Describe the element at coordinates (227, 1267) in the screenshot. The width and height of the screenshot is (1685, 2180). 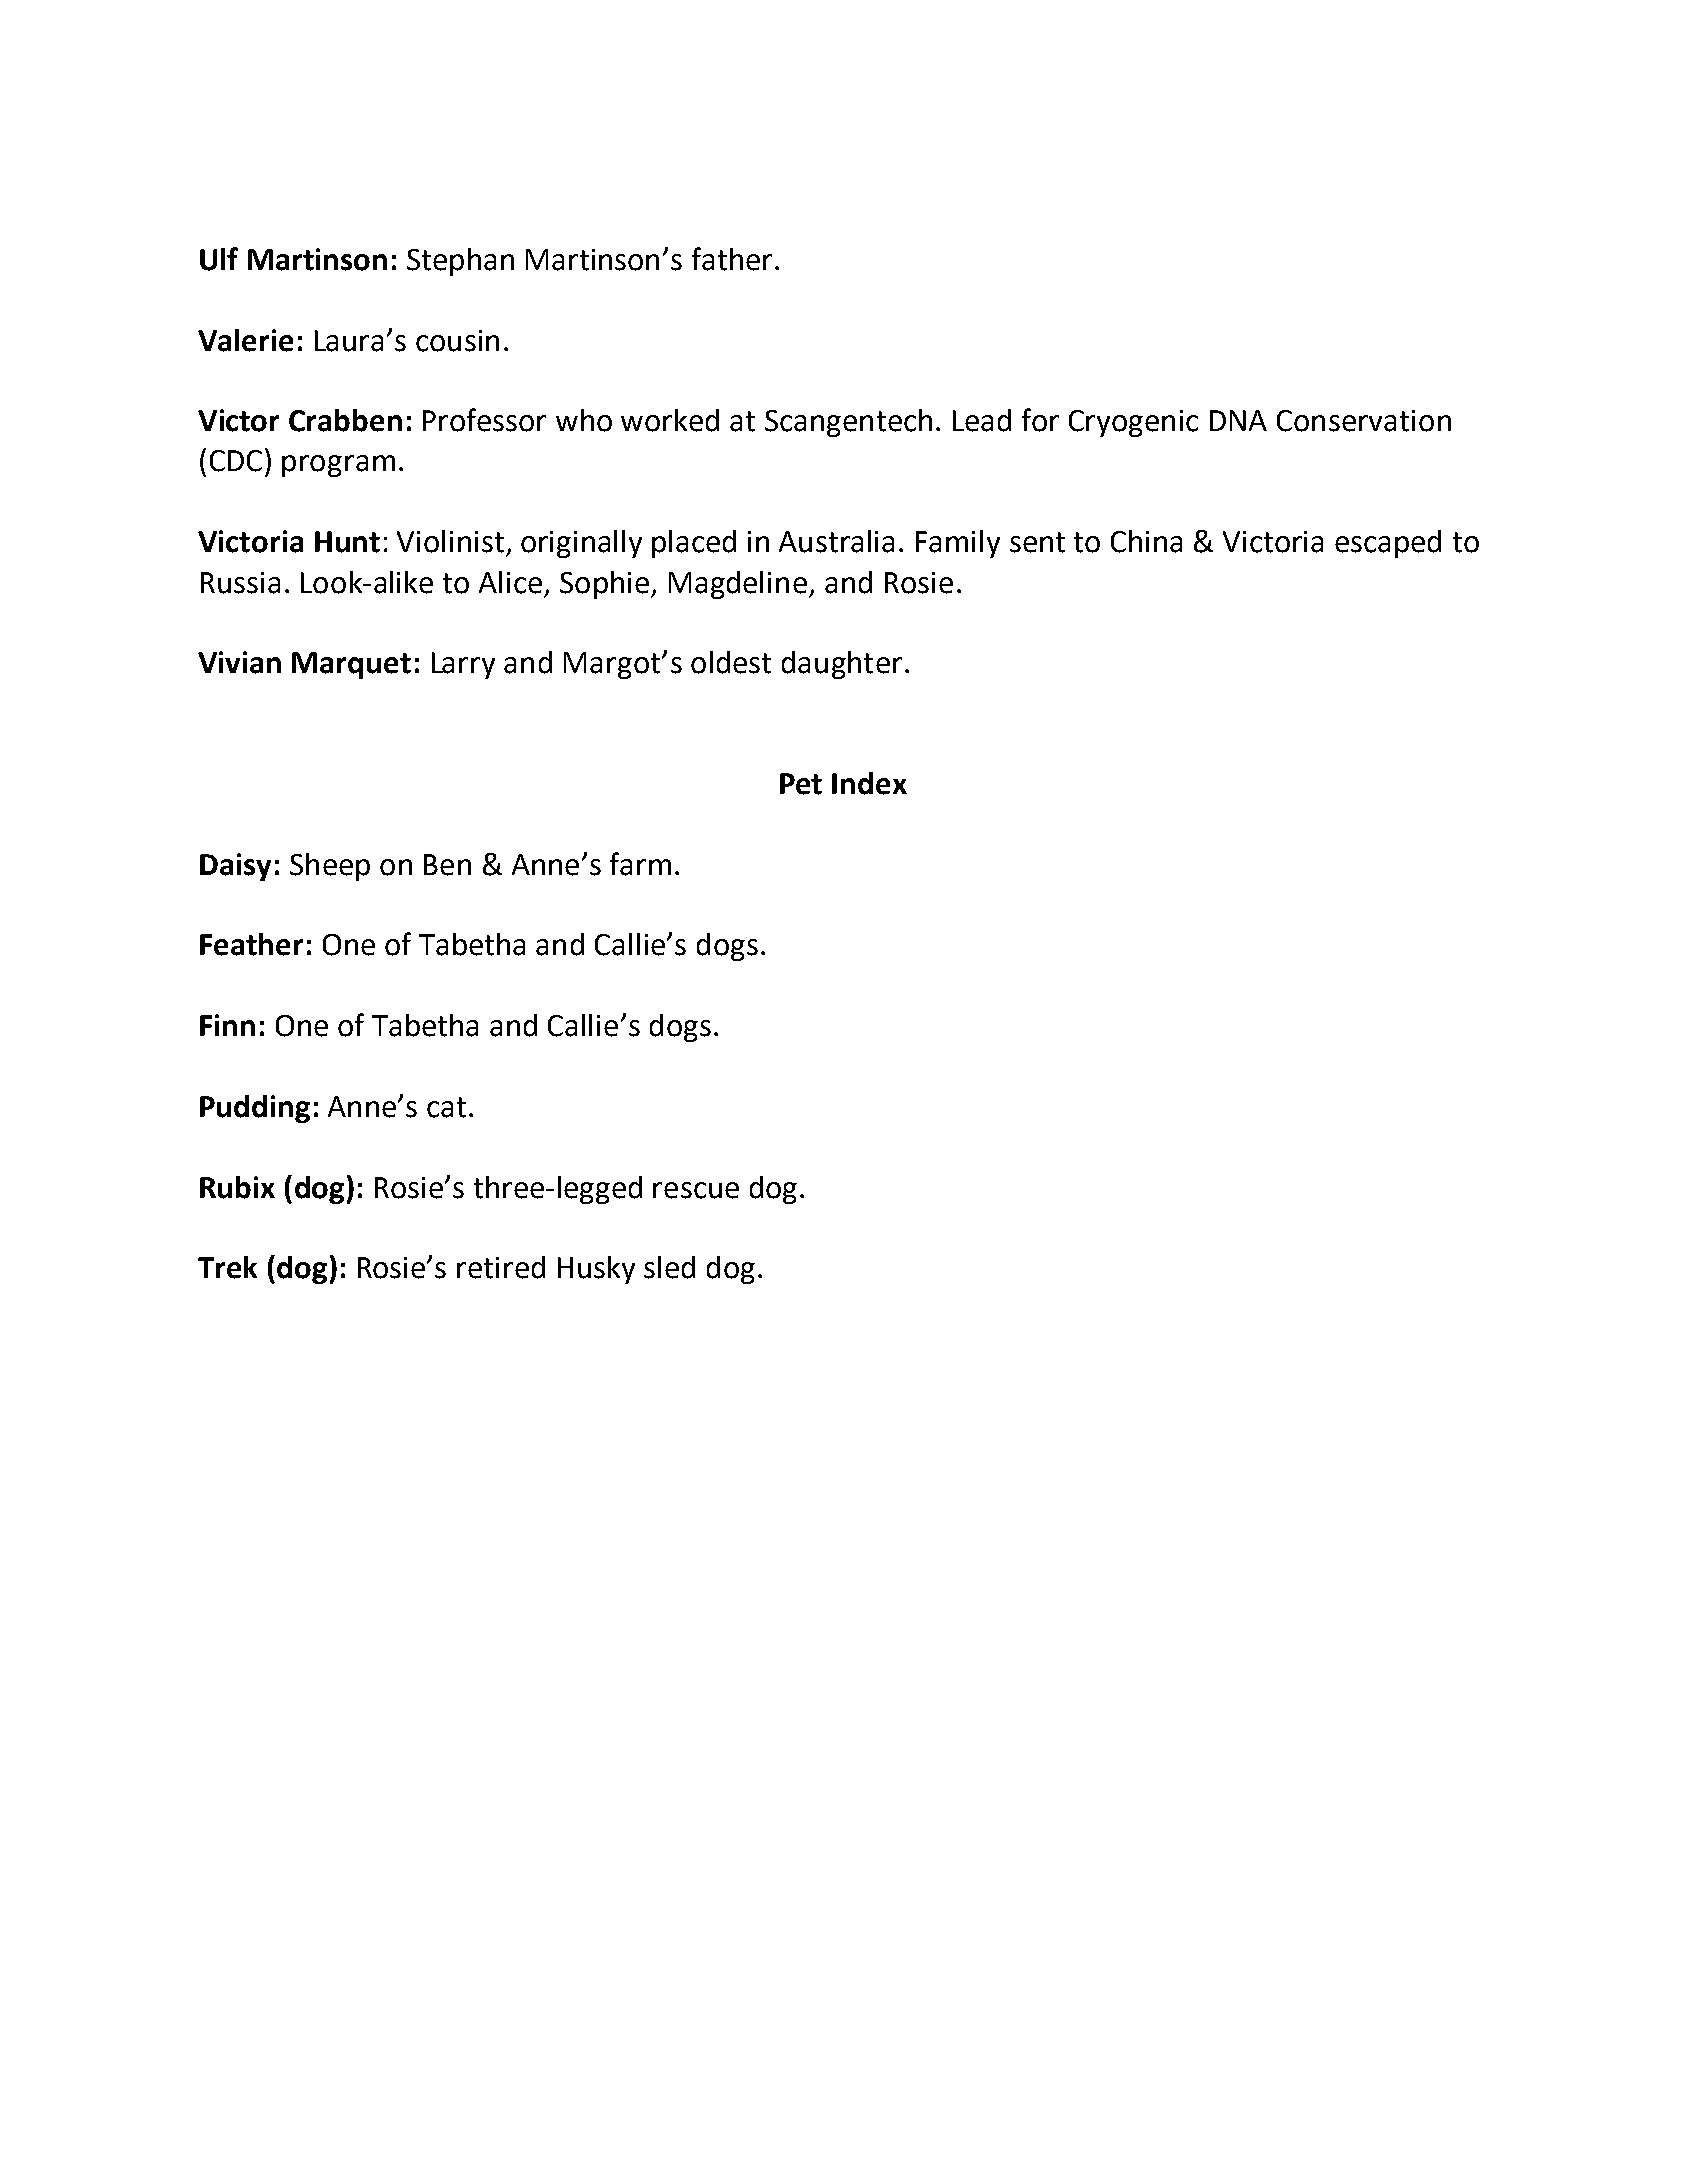
I see `Trek` at that location.
